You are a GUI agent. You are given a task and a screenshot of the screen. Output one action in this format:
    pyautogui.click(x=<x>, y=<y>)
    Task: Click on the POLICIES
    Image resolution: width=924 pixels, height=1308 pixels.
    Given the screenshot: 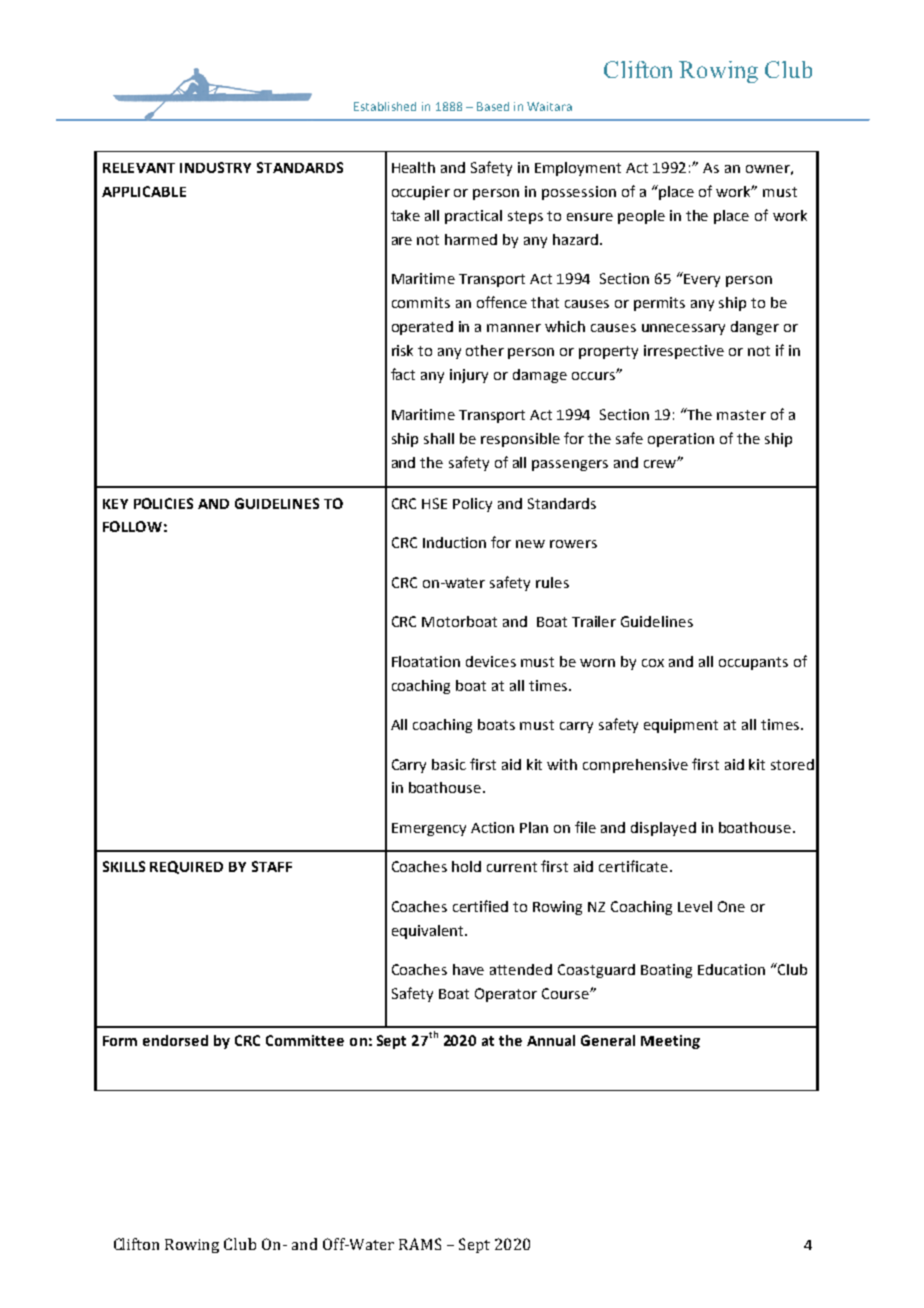 What is the action you would take?
    pyautogui.click(x=163, y=503)
